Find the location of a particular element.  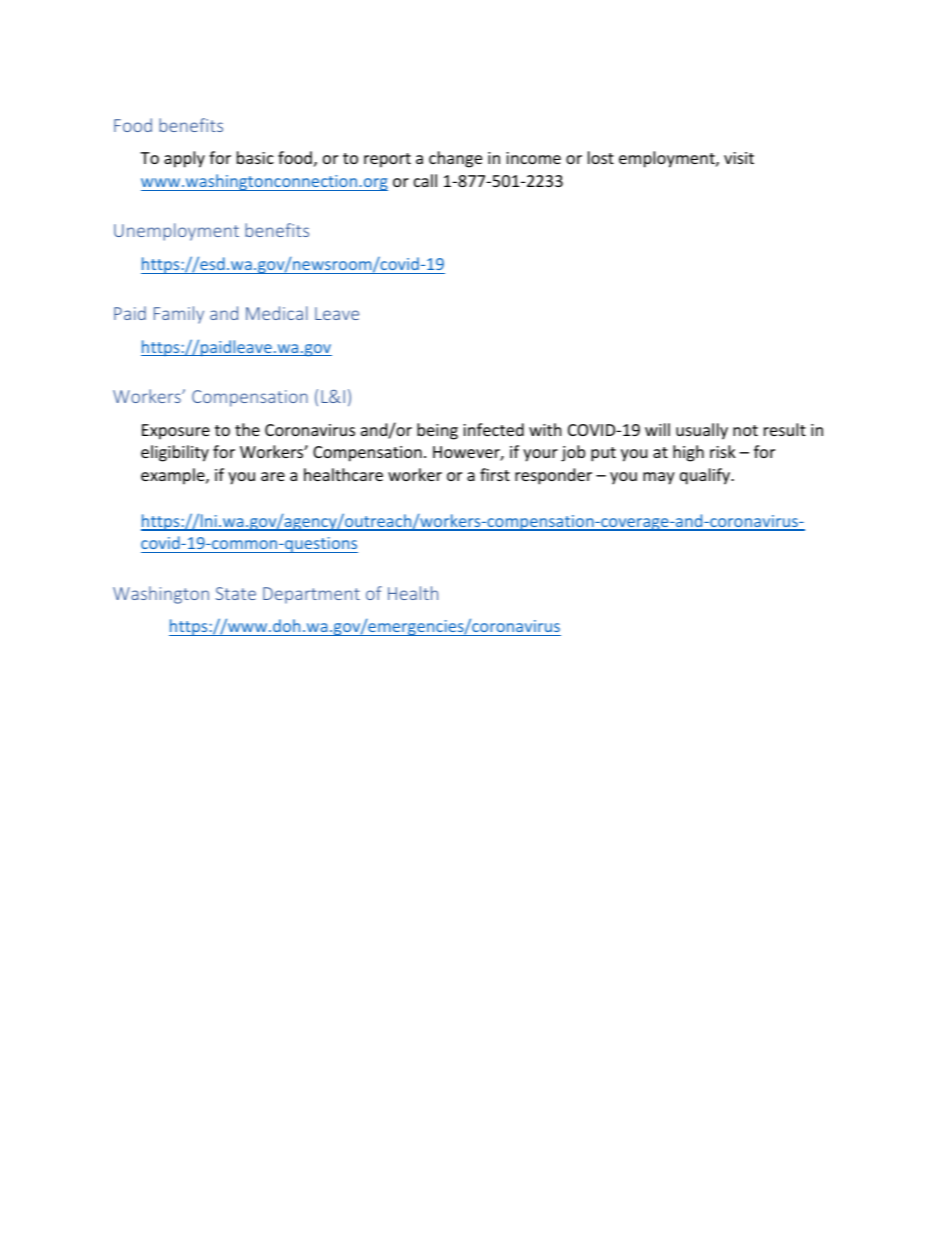

may is located at coordinates (659, 478).
